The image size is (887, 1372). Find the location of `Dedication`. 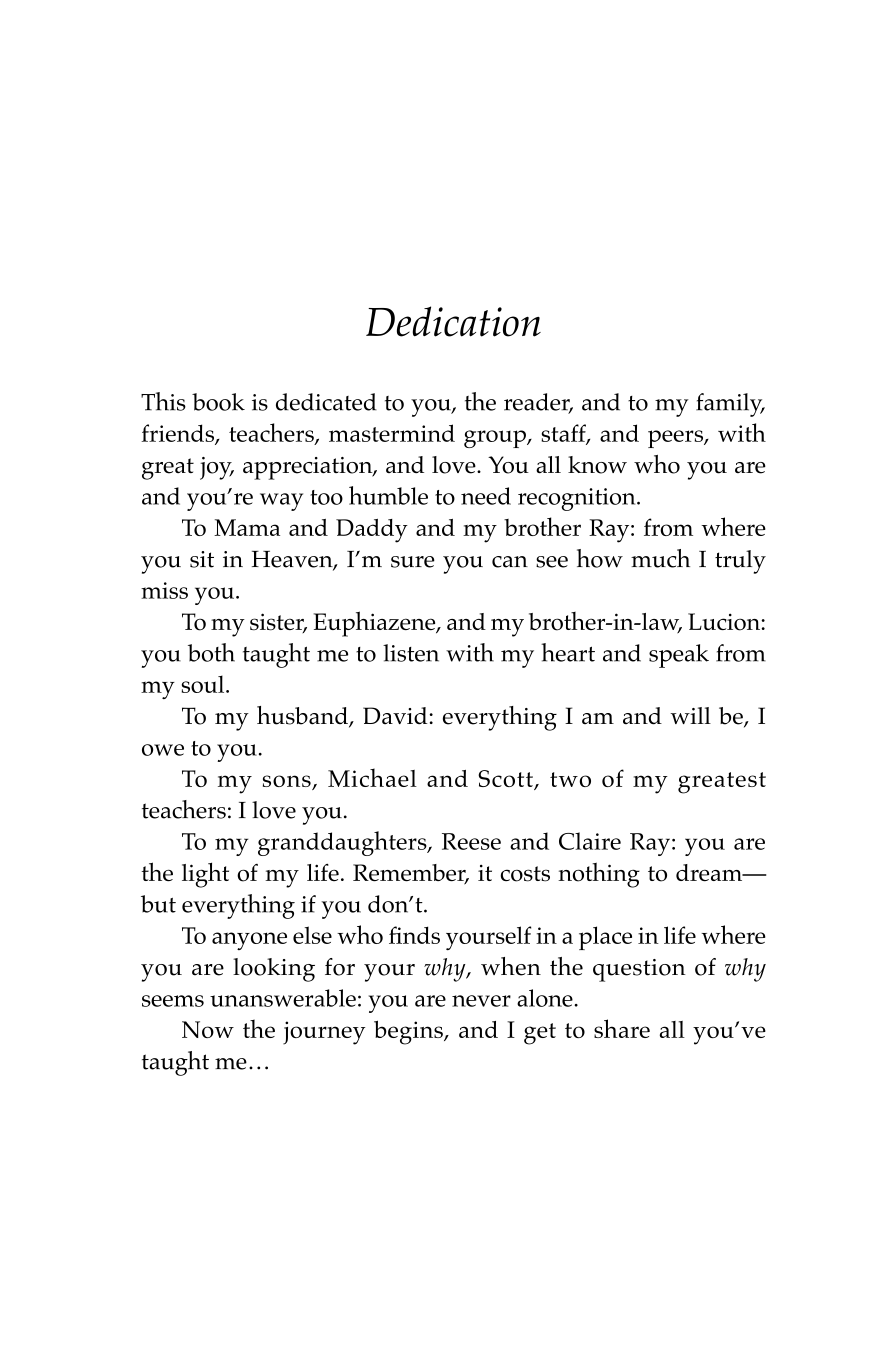

Dedication is located at coordinates (453, 321).
